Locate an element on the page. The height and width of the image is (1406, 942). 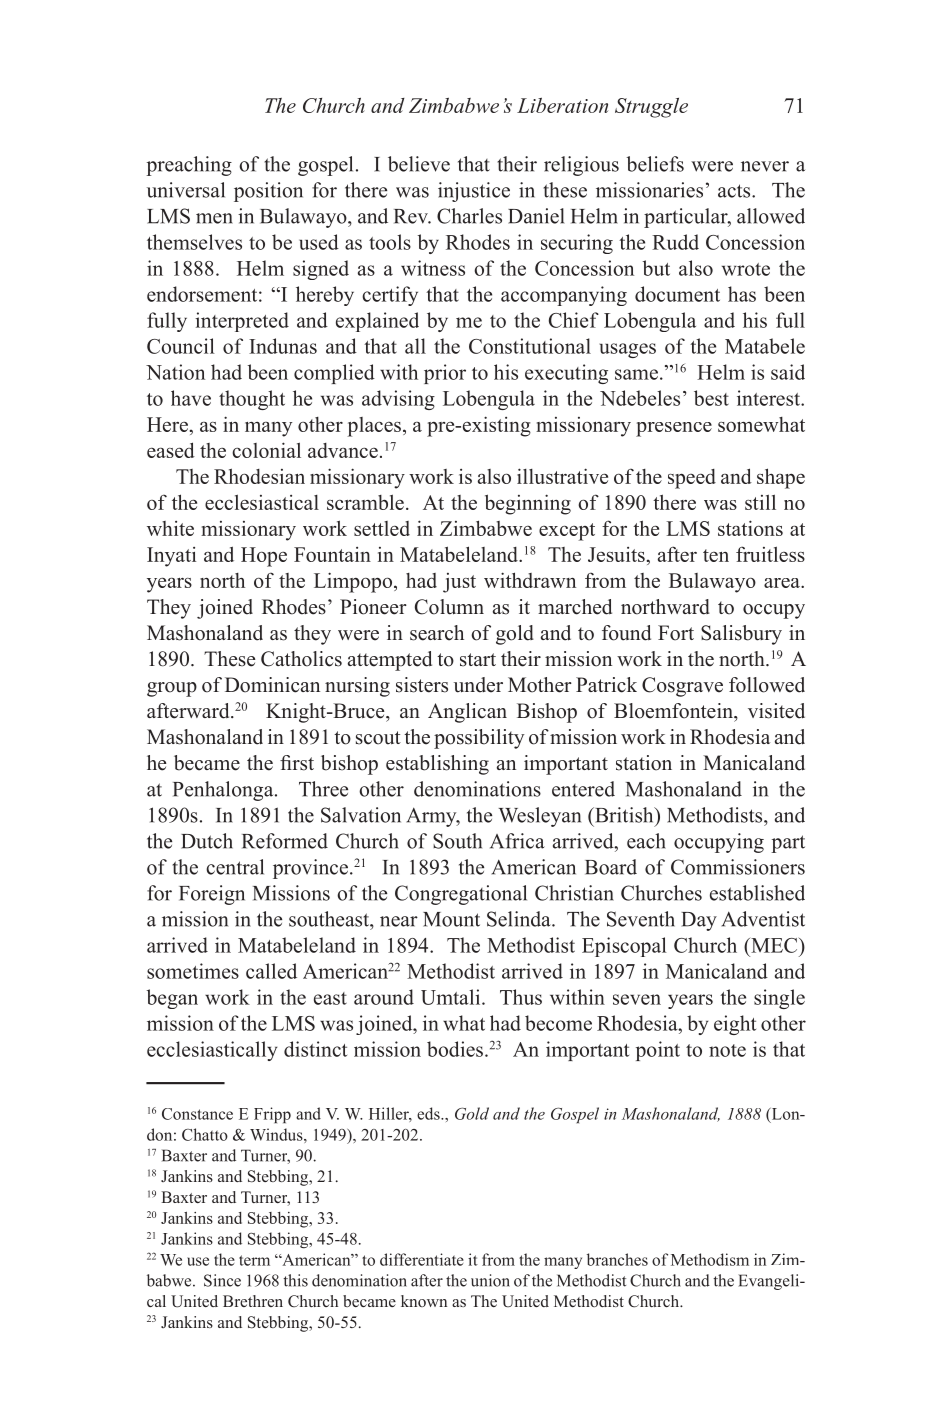
acts is located at coordinates (735, 191).
